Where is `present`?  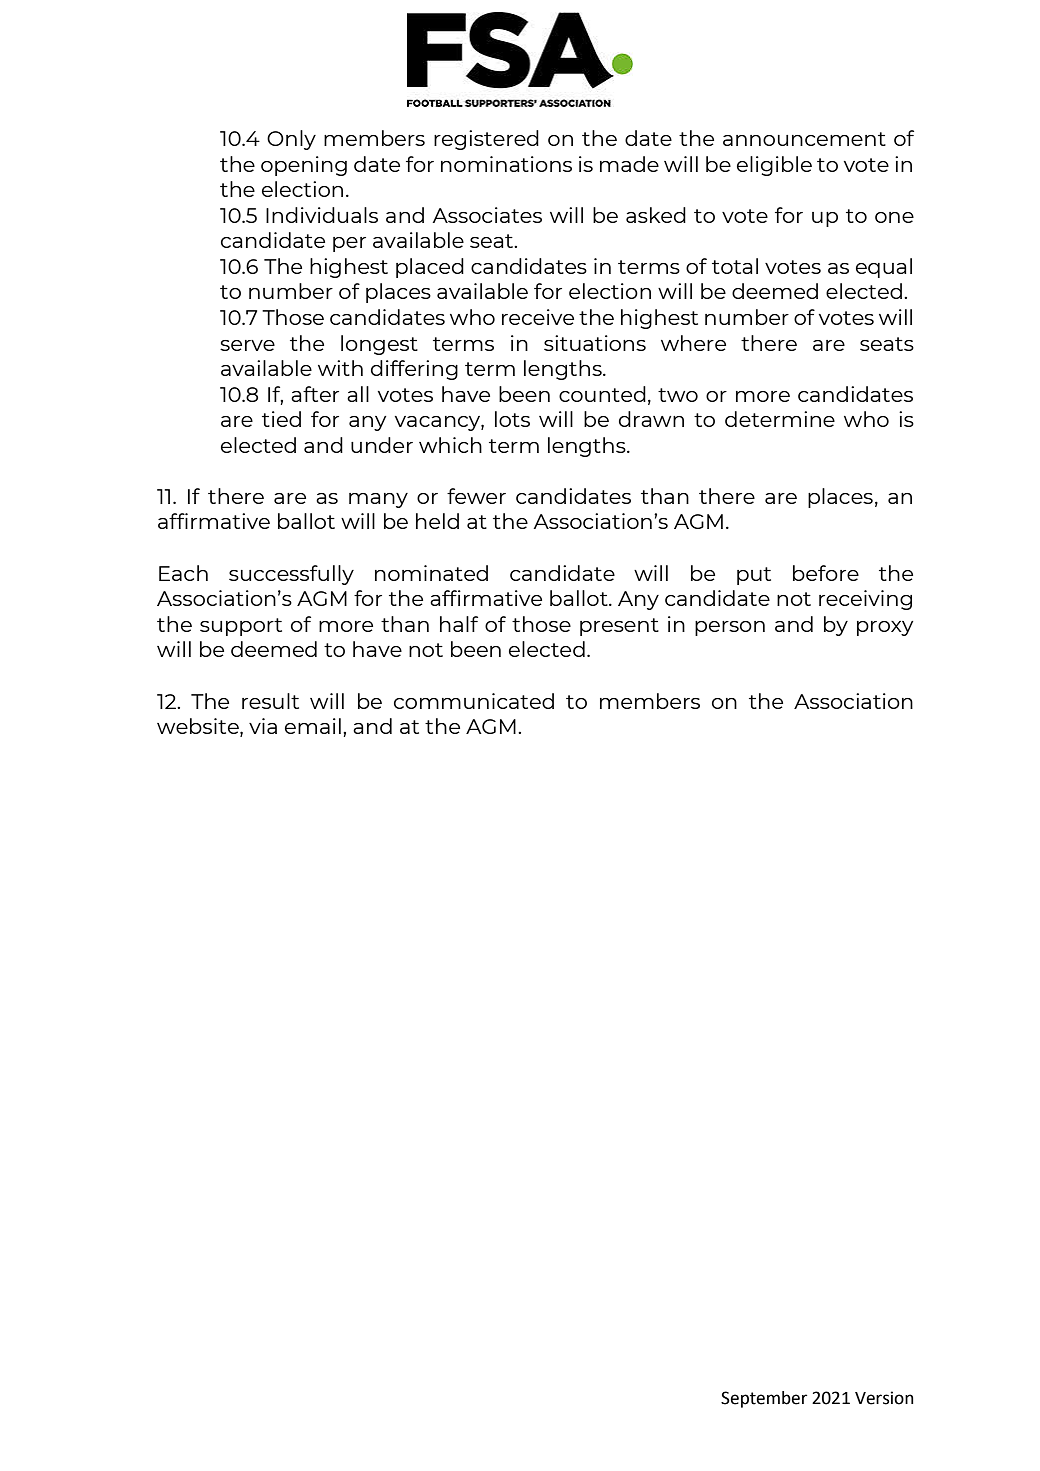 present is located at coordinates (619, 627).
